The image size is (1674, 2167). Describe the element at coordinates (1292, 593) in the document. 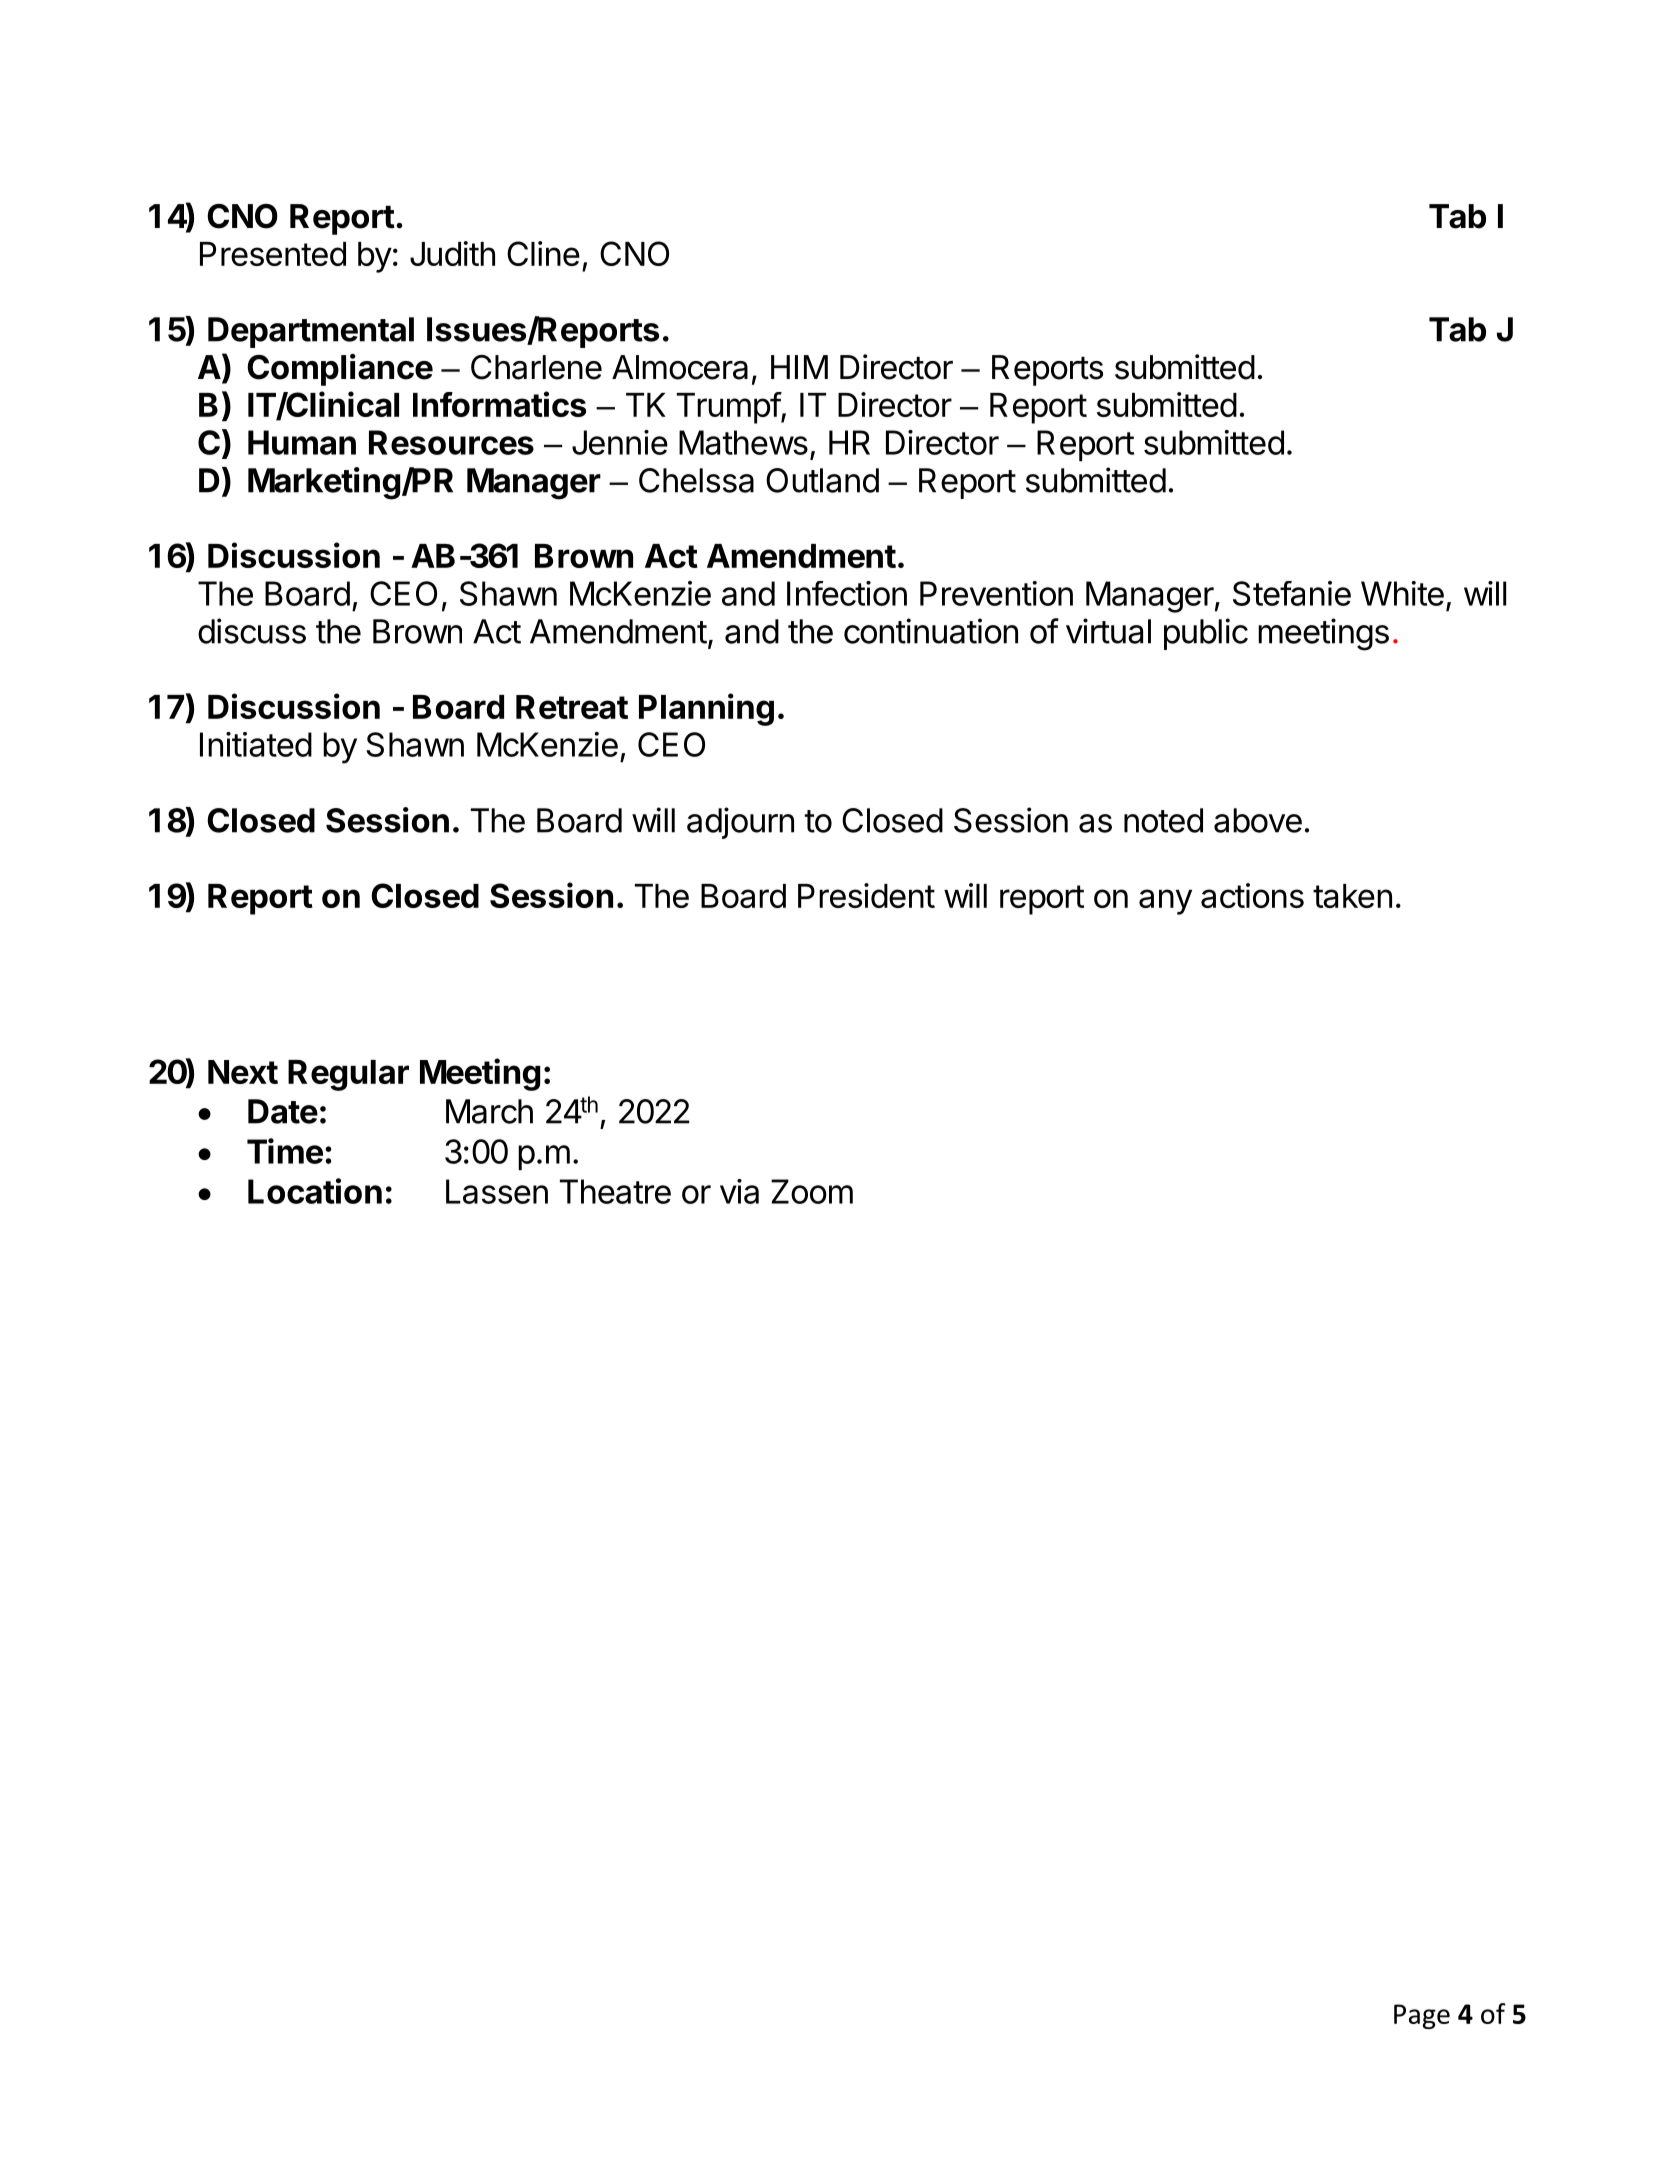

I see `Stefanie` at that location.
